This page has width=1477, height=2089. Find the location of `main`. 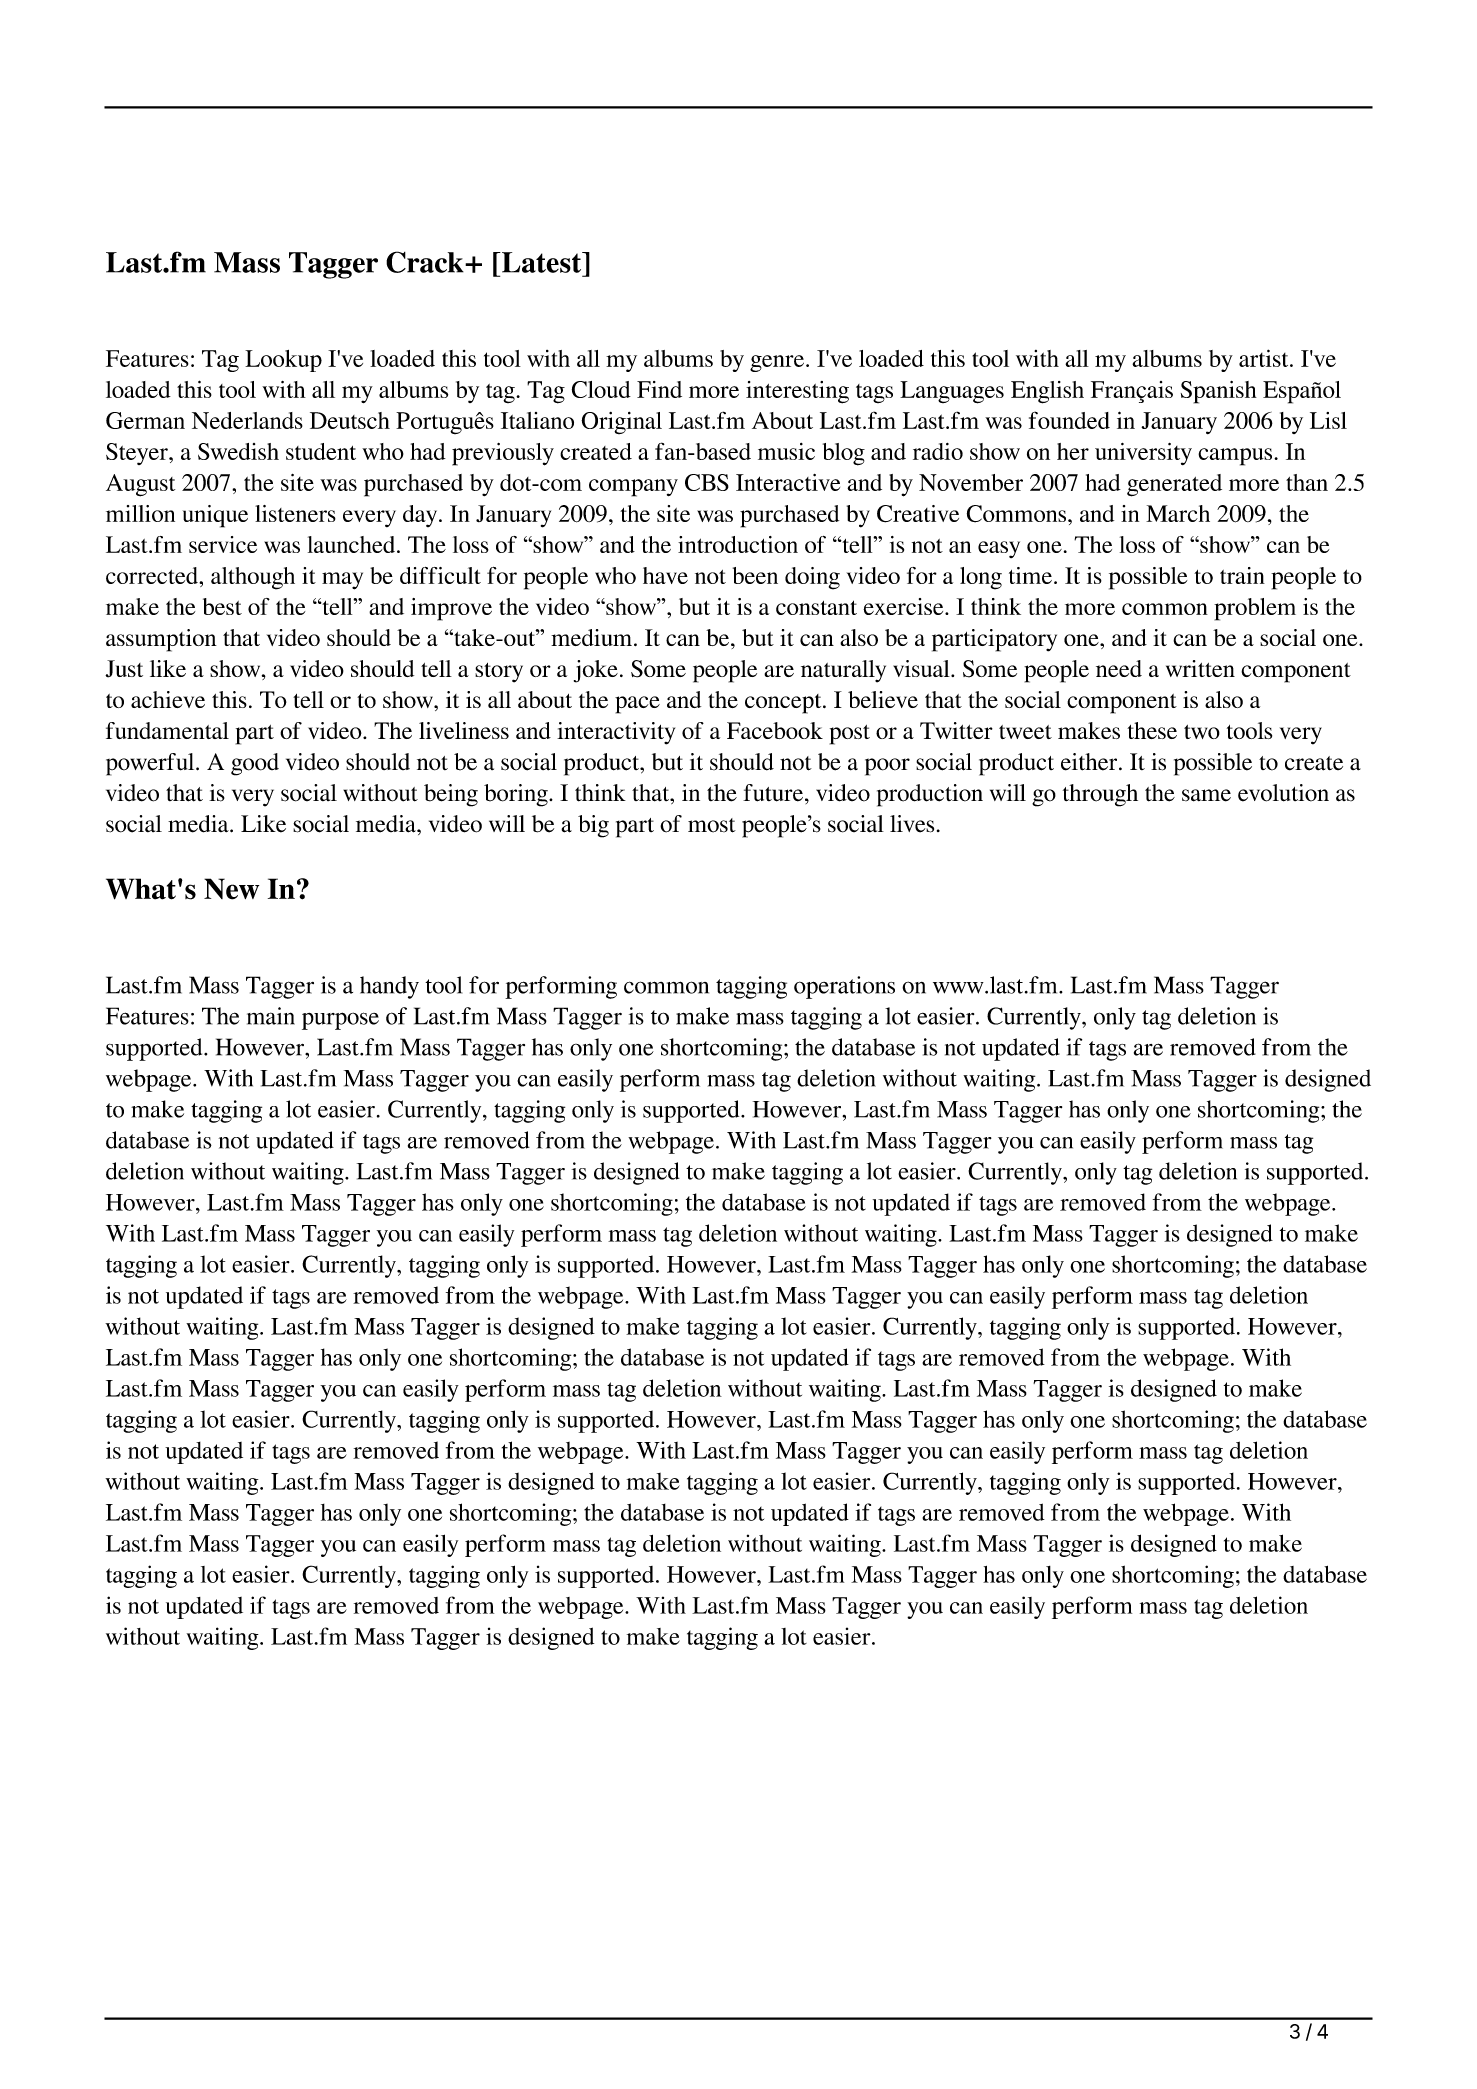

main is located at coordinates (271, 1016).
